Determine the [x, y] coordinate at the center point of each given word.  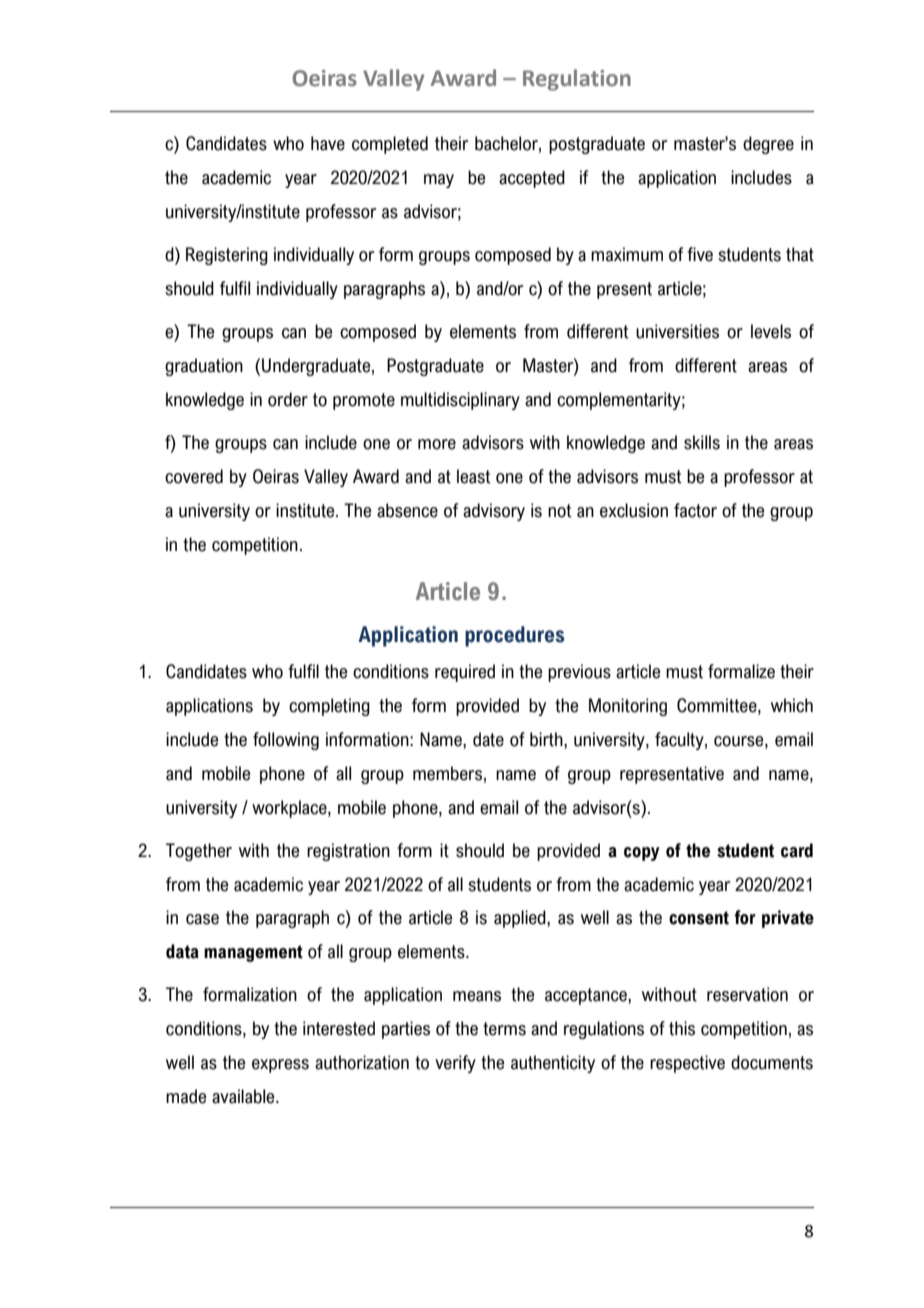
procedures [515, 636]
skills [702, 442]
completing [329, 707]
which [792, 705]
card [797, 850]
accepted [532, 179]
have [328, 143]
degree [768, 145]
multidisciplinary [460, 401]
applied [521, 919]
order [288, 399]
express [280, 1066]
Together [199, 852]
